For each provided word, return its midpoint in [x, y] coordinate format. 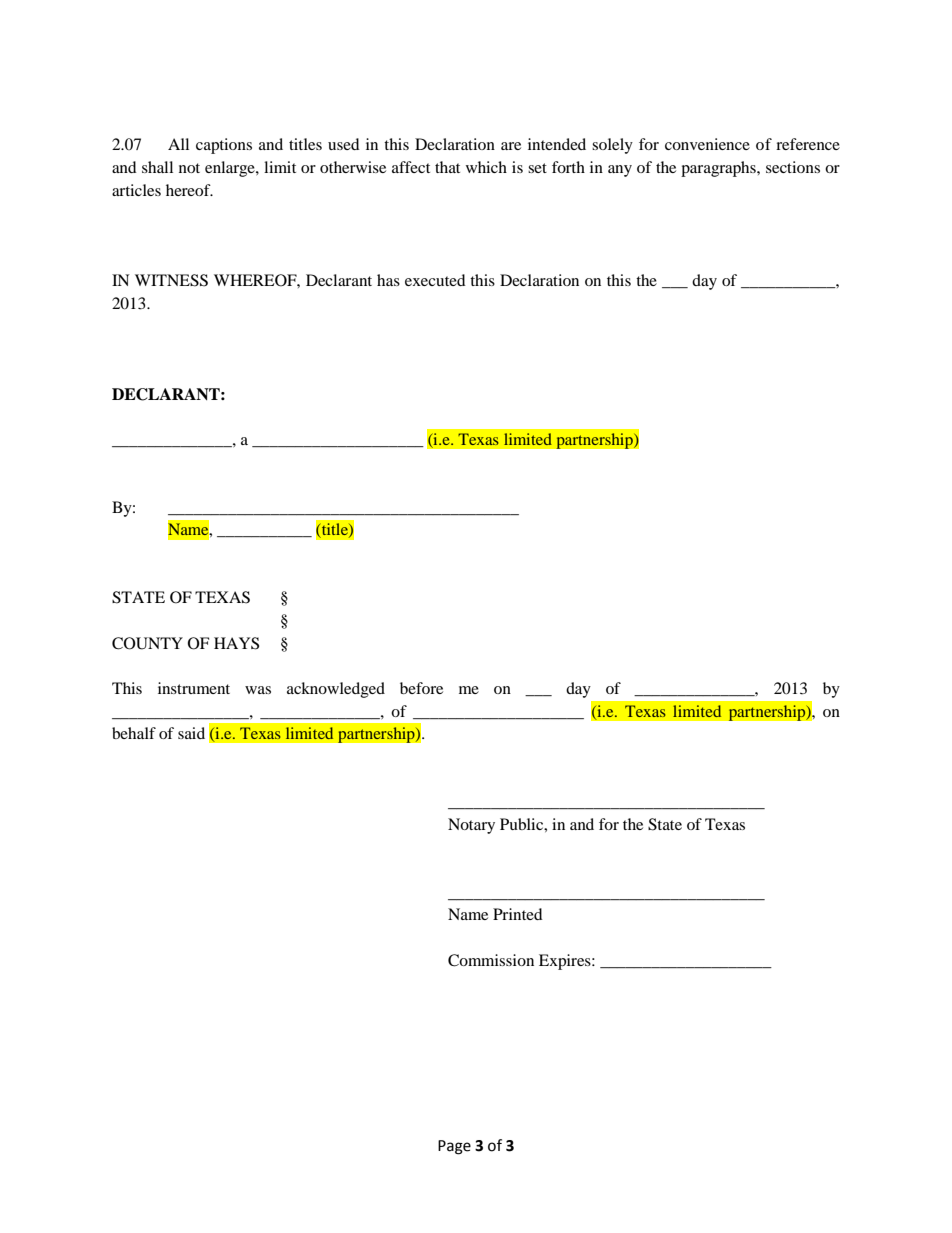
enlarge [231, 169]
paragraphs [719, 169]
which [486, 167]
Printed [518, 914]
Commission [491, 960]
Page [454, 1147]
